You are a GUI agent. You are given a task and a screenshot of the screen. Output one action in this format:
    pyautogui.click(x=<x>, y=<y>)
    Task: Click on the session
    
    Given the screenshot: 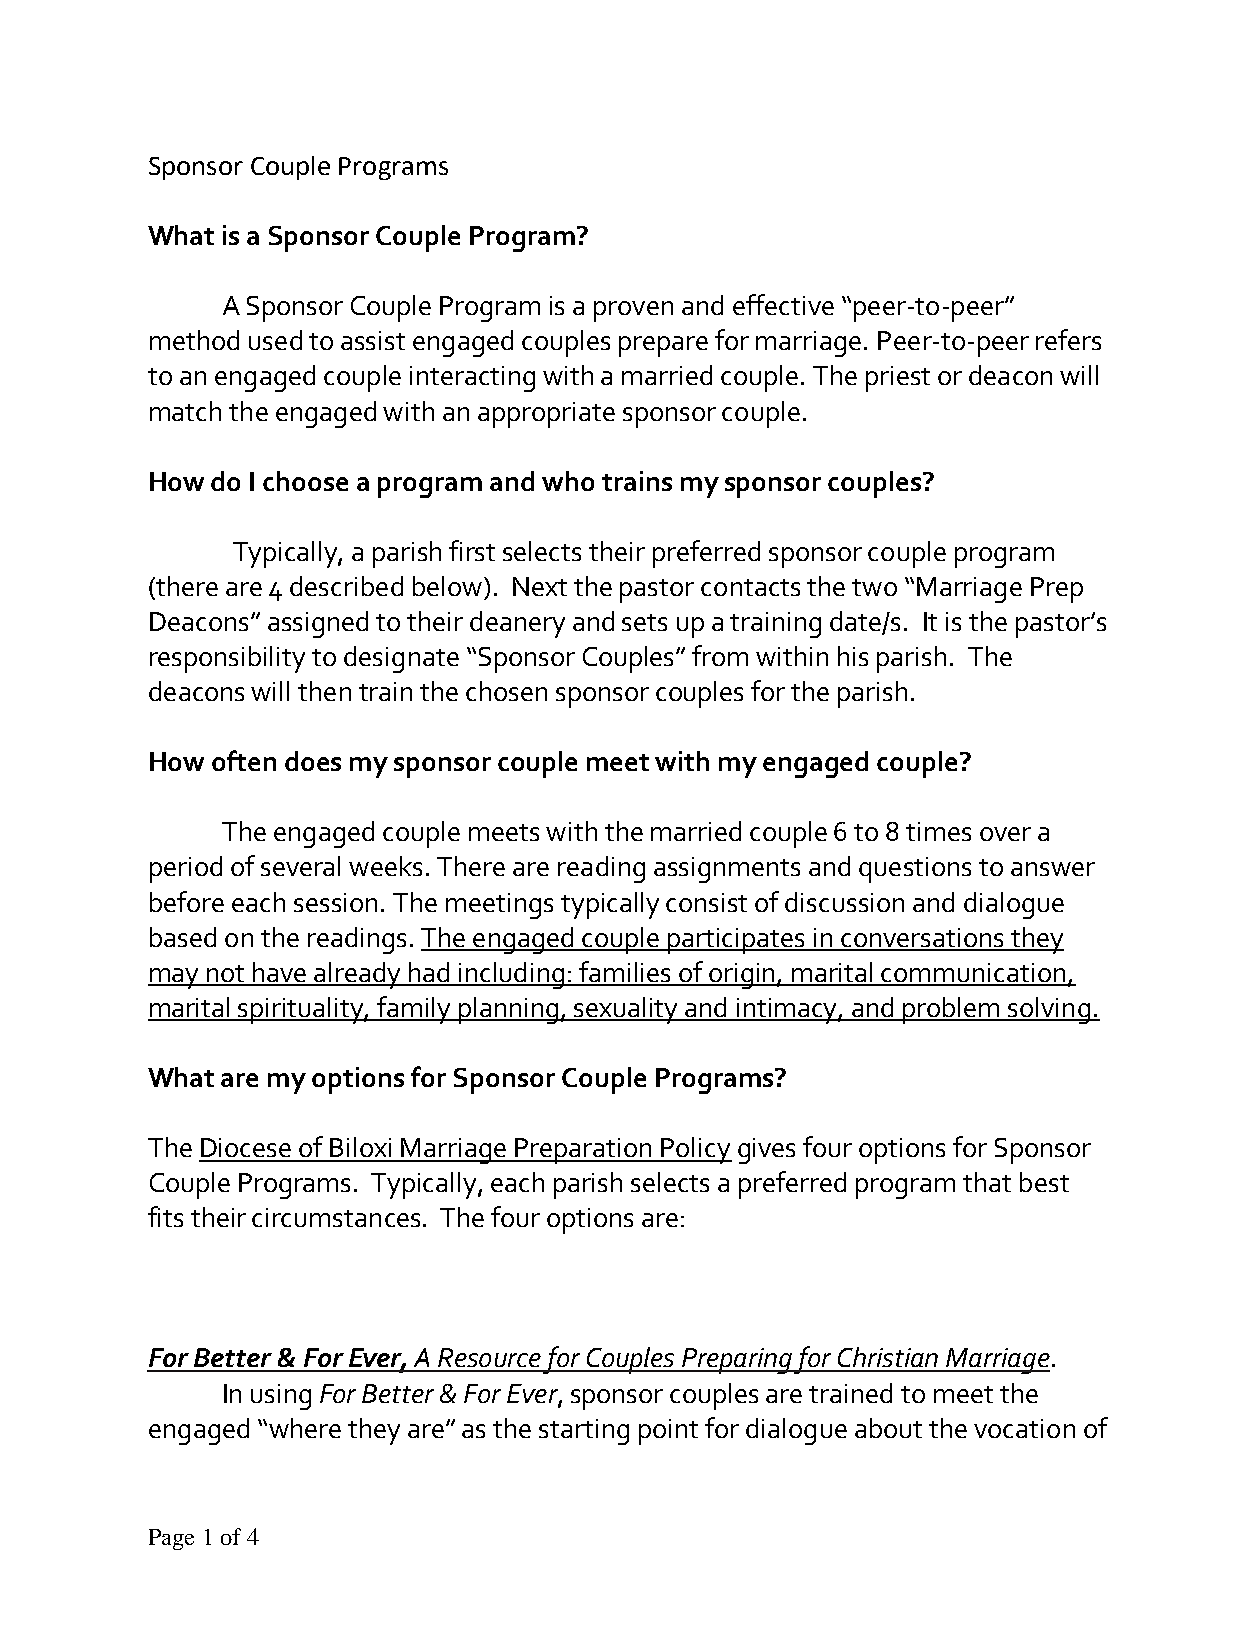 What is the action you would take?
    pyautogui.click(x=335, y=902)
